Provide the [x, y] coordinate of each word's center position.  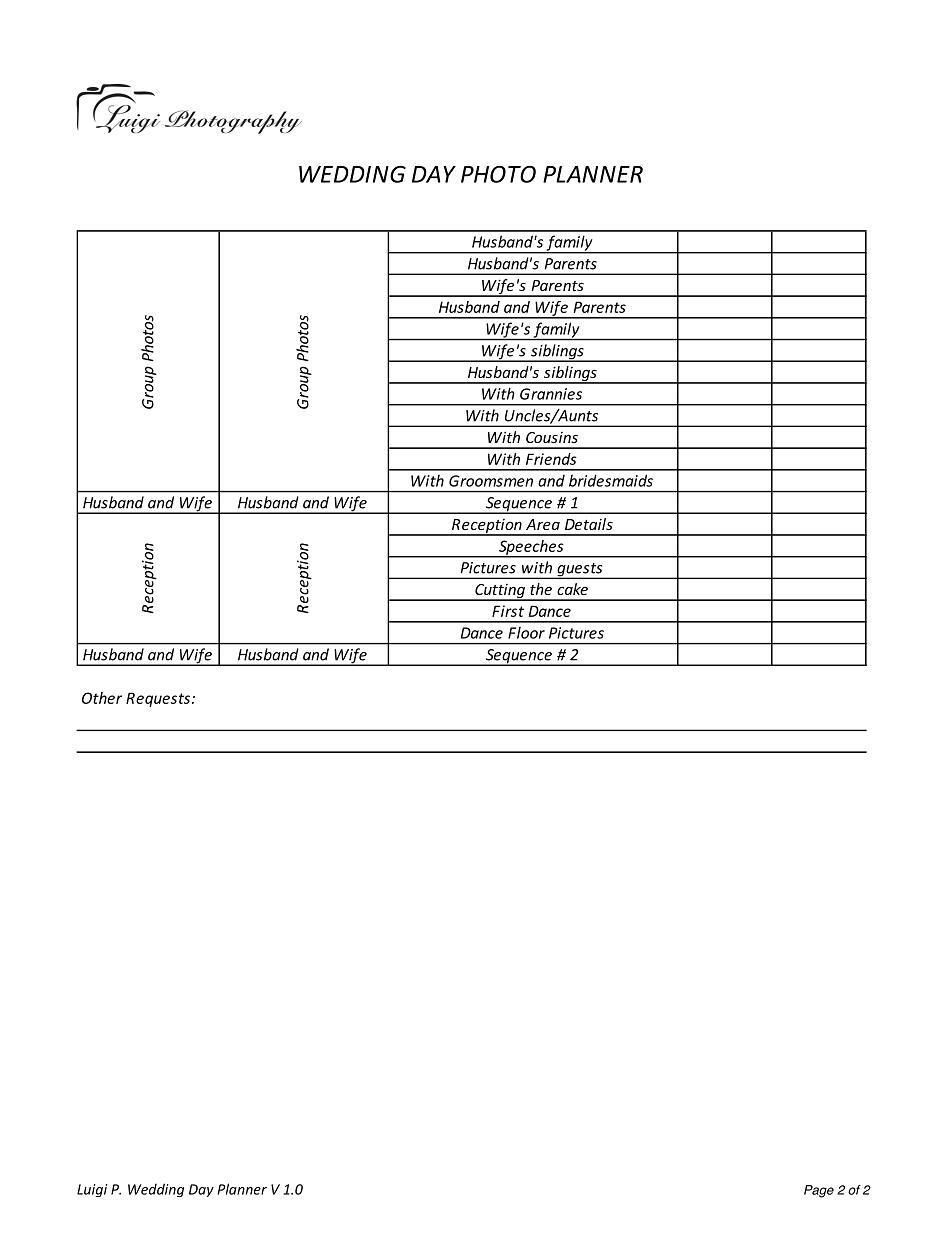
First [508, 611]
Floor [526, 633]
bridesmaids [611, 481]
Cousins [552, 437]
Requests [159, 699]
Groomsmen [491, 481]
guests [580, 571]
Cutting [500, 592]
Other [102, 698]
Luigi [92, 1190]
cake [572, 589]
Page [819, 1191]
